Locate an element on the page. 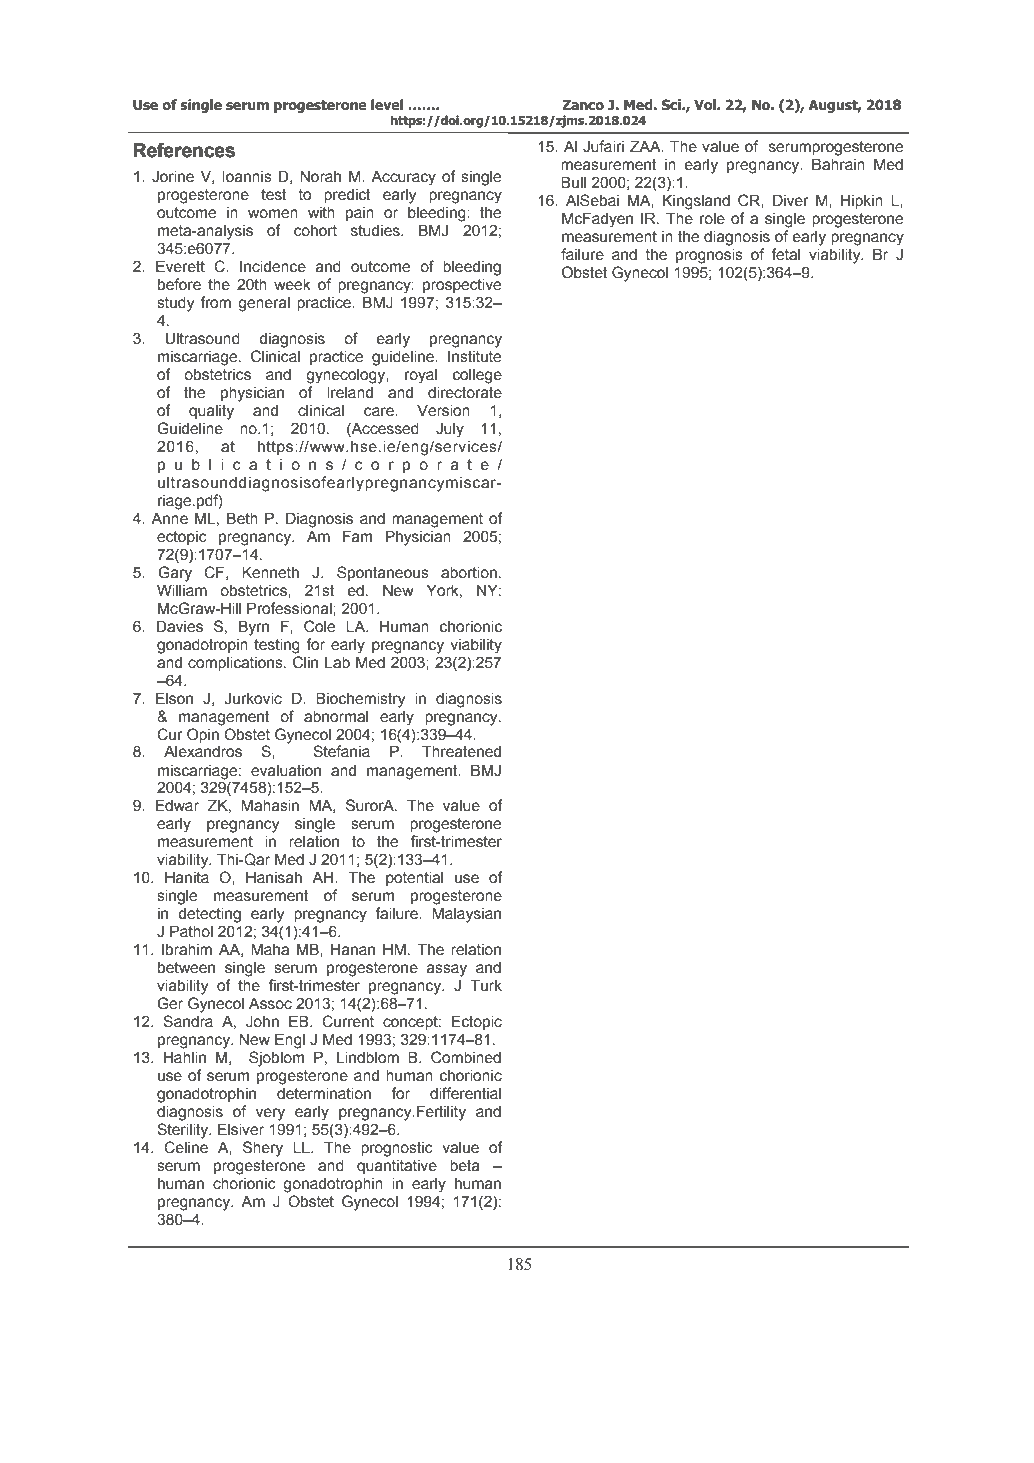  evaluation is located at coordinates (286, 770).
